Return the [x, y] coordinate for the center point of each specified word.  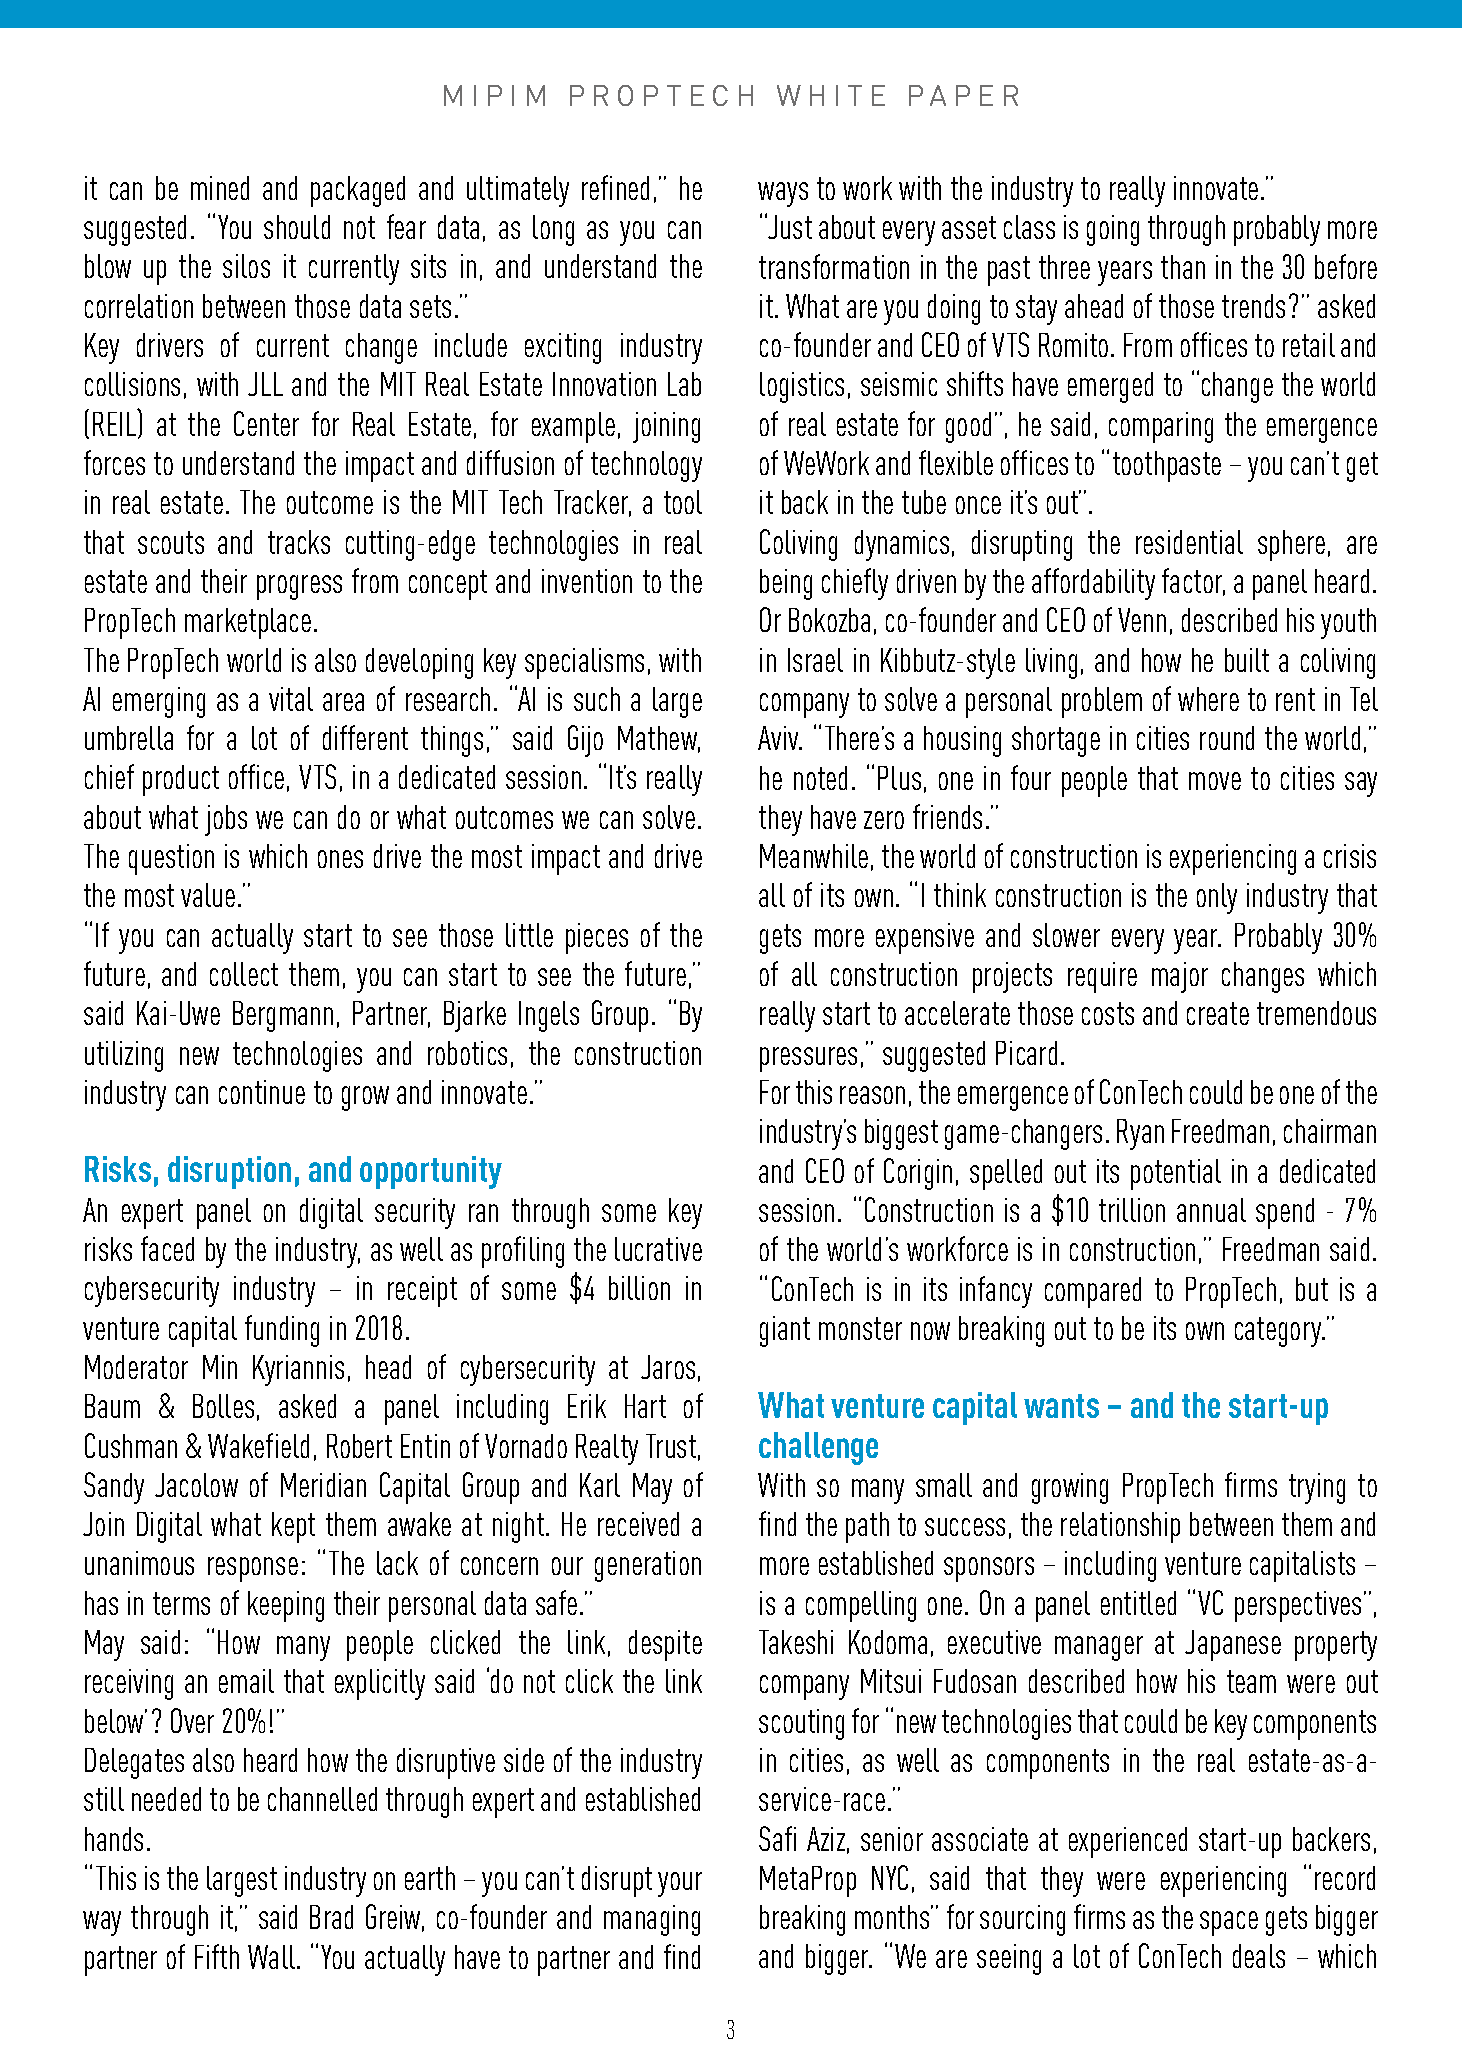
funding [282, 1331]
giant [785, 1331]
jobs [226, 820]
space [1229, 1923]
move [1215, 781]
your [680, 1884]
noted [820, 778]
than [1183, 267]
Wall [273, 1957]
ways [783, 194]
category [1279, 1332]
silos [246, 266]
